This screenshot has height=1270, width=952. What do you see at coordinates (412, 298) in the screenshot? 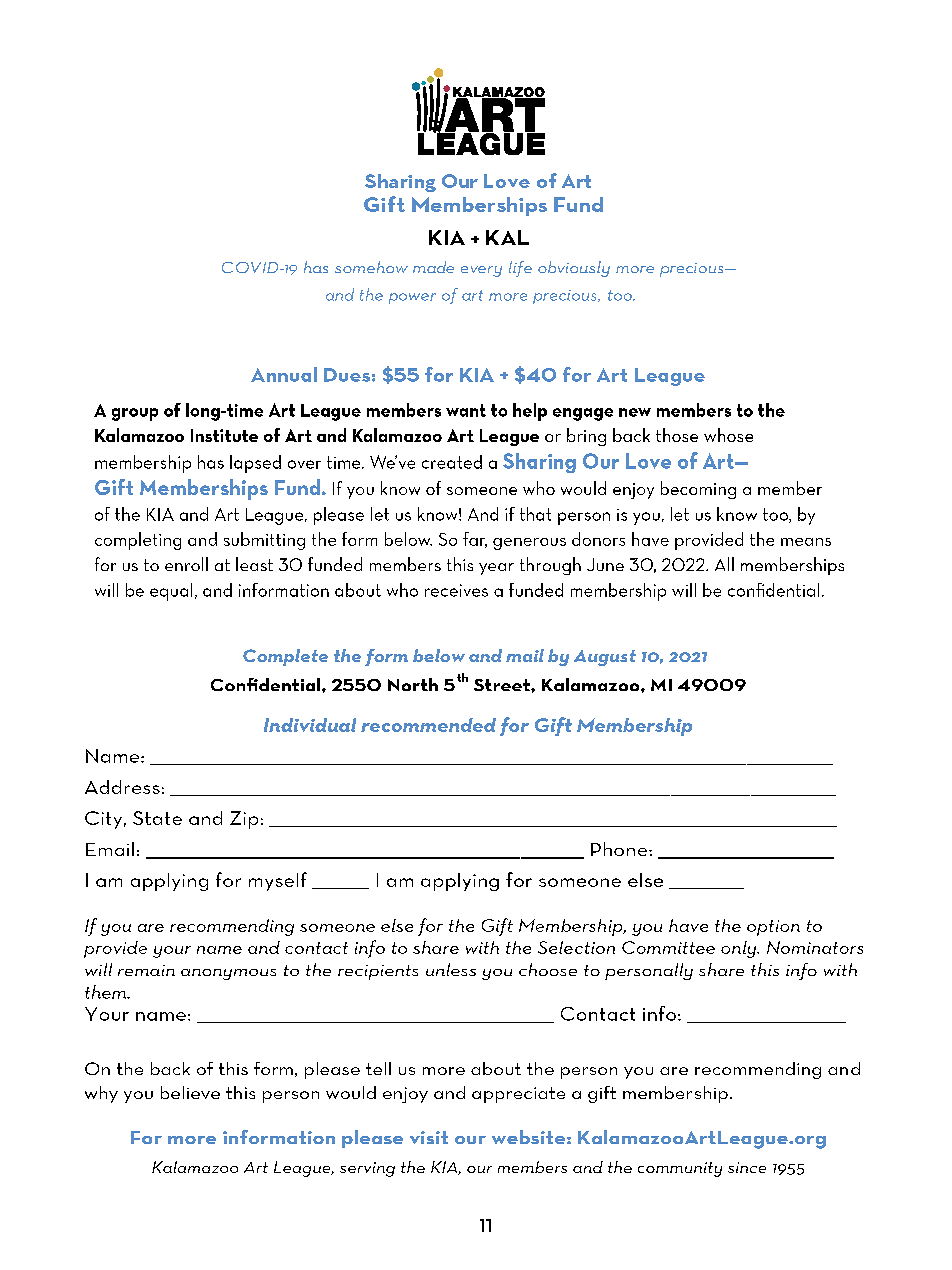
I see `power` at bounding box center [412, 298].
